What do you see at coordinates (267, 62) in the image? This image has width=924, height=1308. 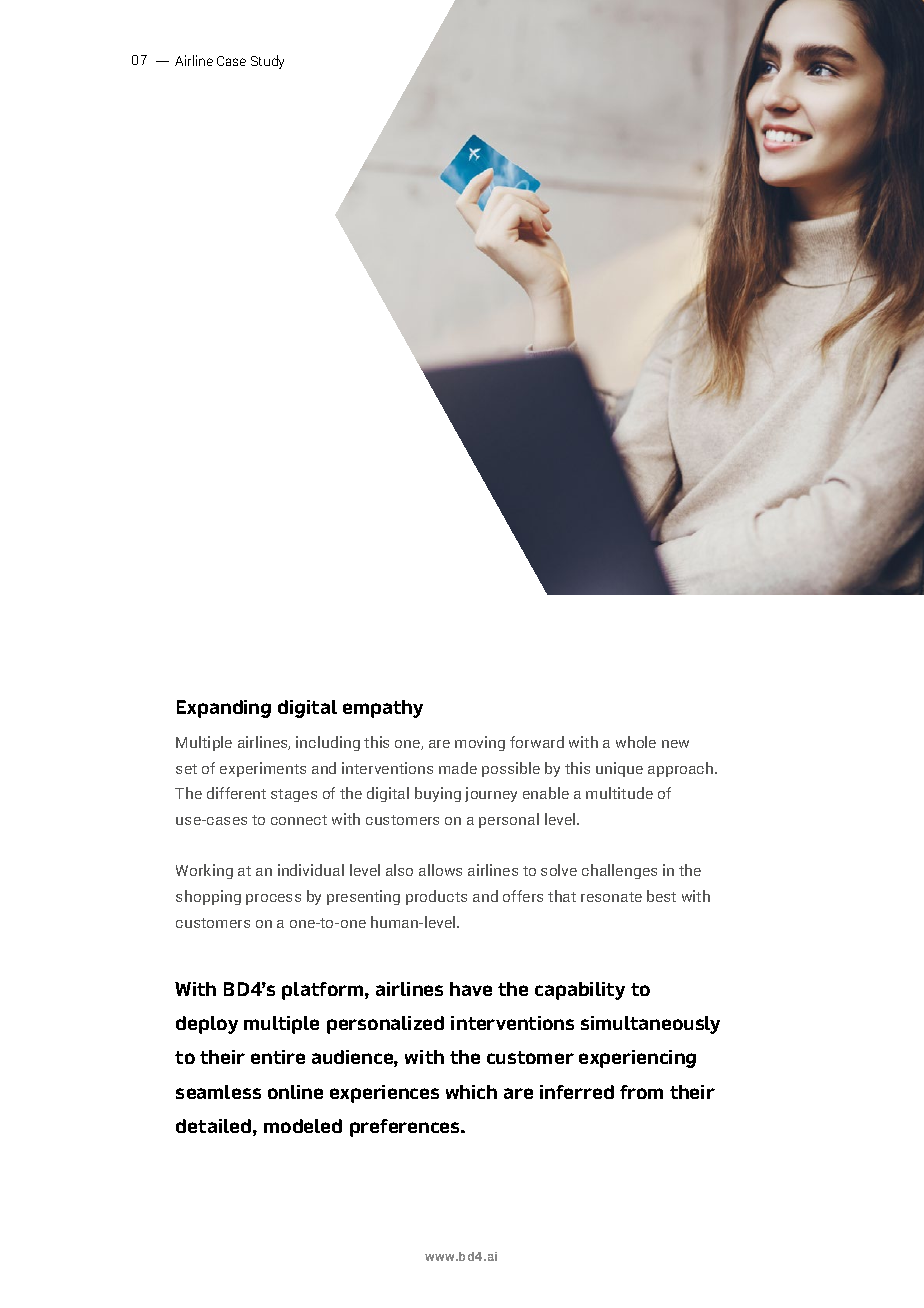 I see `Study` at bounding box center [267, 62].
